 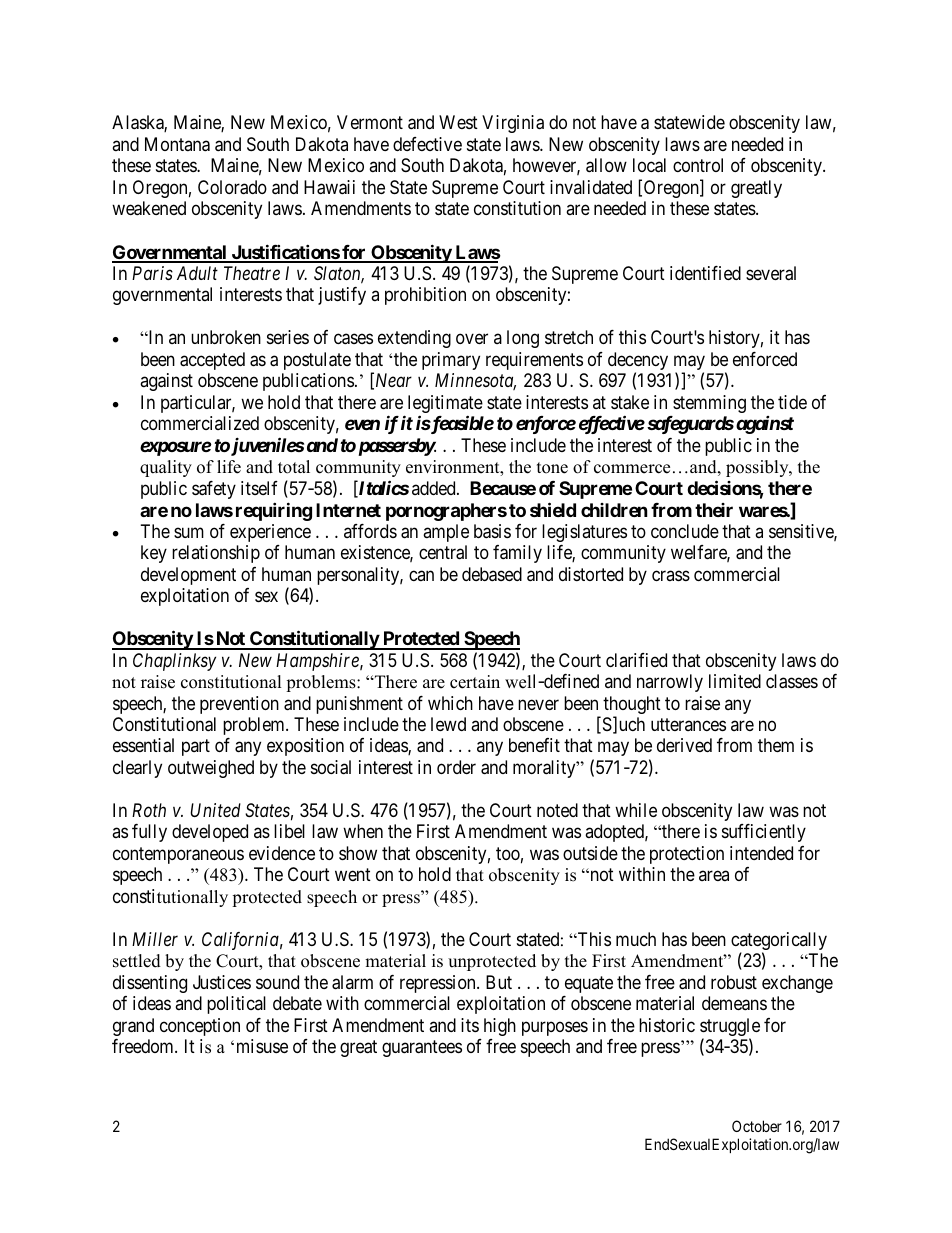 I want to click on control, so click(x=698, y=165).
